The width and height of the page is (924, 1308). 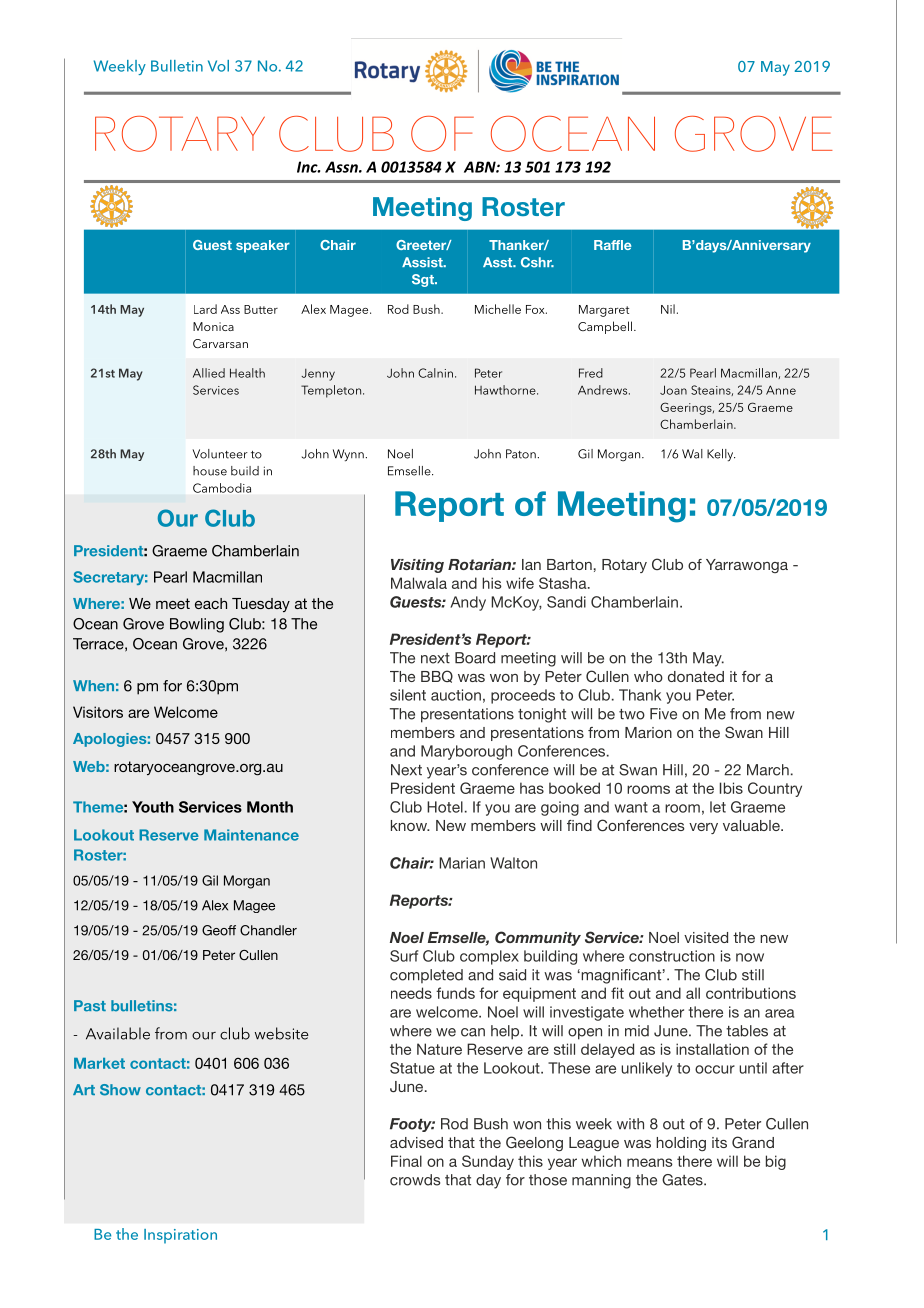 What do you see at coordinates (668, 309) in the page?
I see `Nil` at bounding box center [668, 309].
